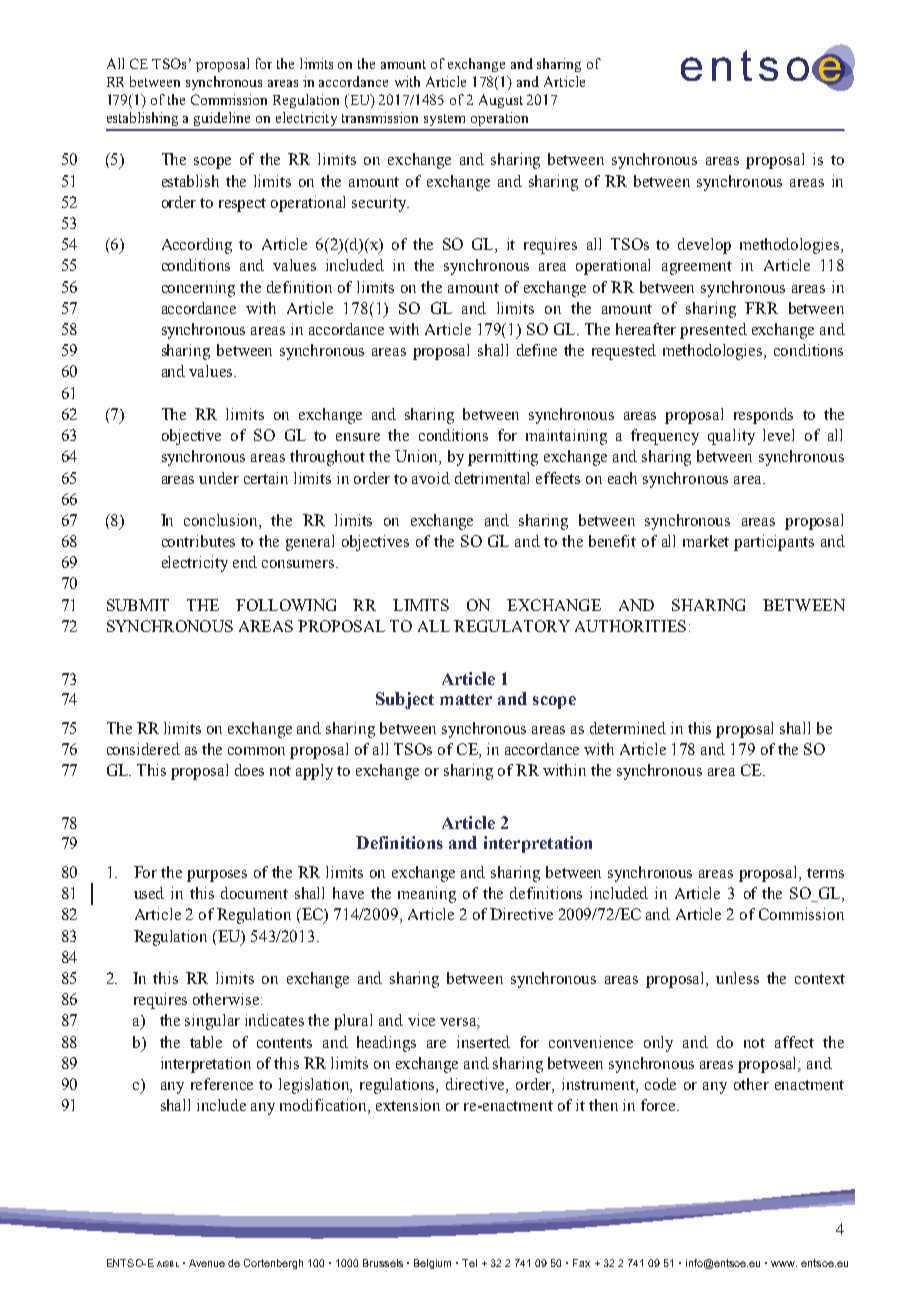  Describe the element at coordinates (466, 699) in the screenshot. I see `matter` at that location.
